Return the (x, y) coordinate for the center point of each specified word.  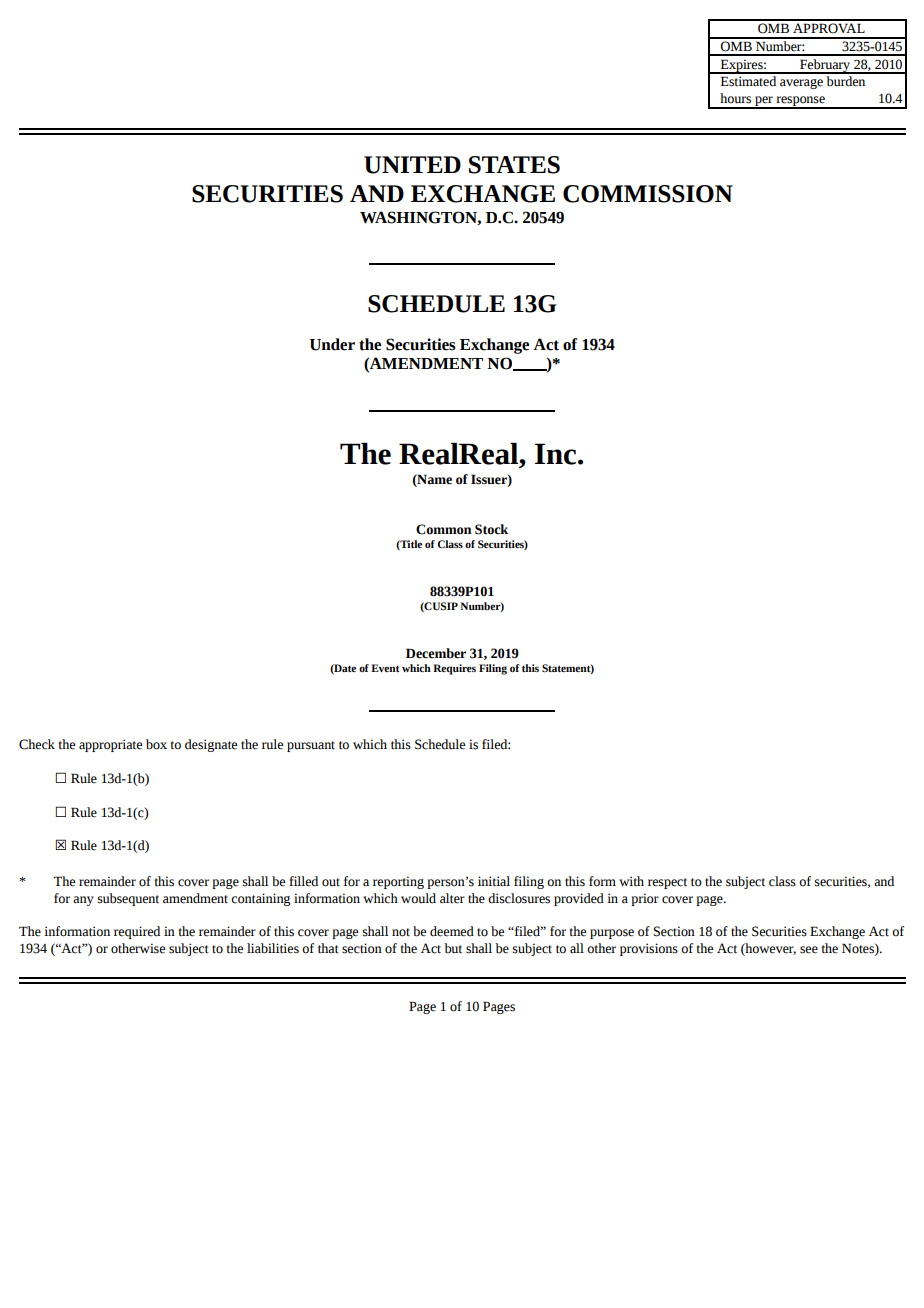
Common (443, 529)
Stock (491, 529)
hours (735, 98)
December (436, 653)
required (137, 932)
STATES (514, 165)
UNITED (412, 165)
